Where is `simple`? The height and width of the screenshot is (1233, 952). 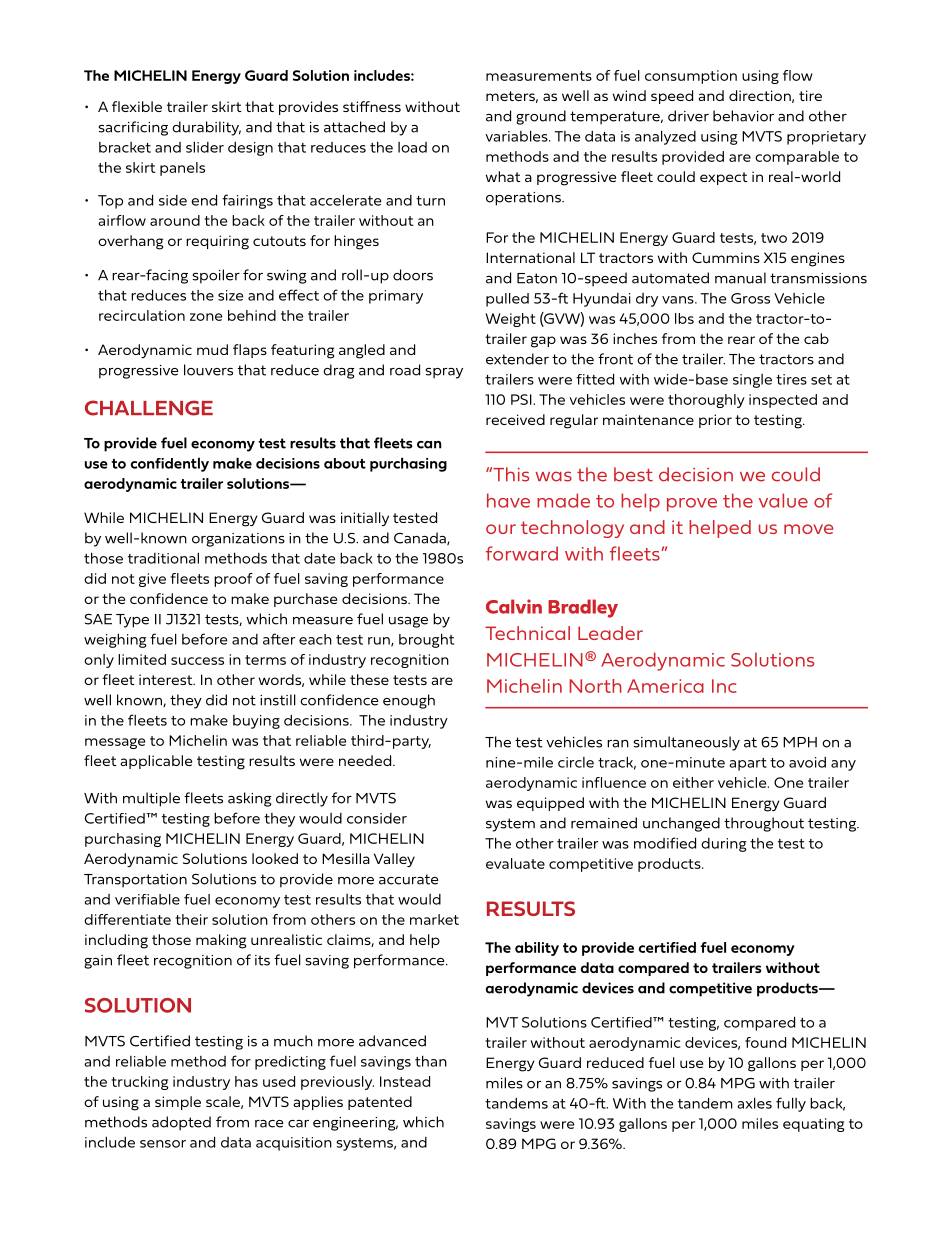
simple is located at coordinates (178, 1103).
